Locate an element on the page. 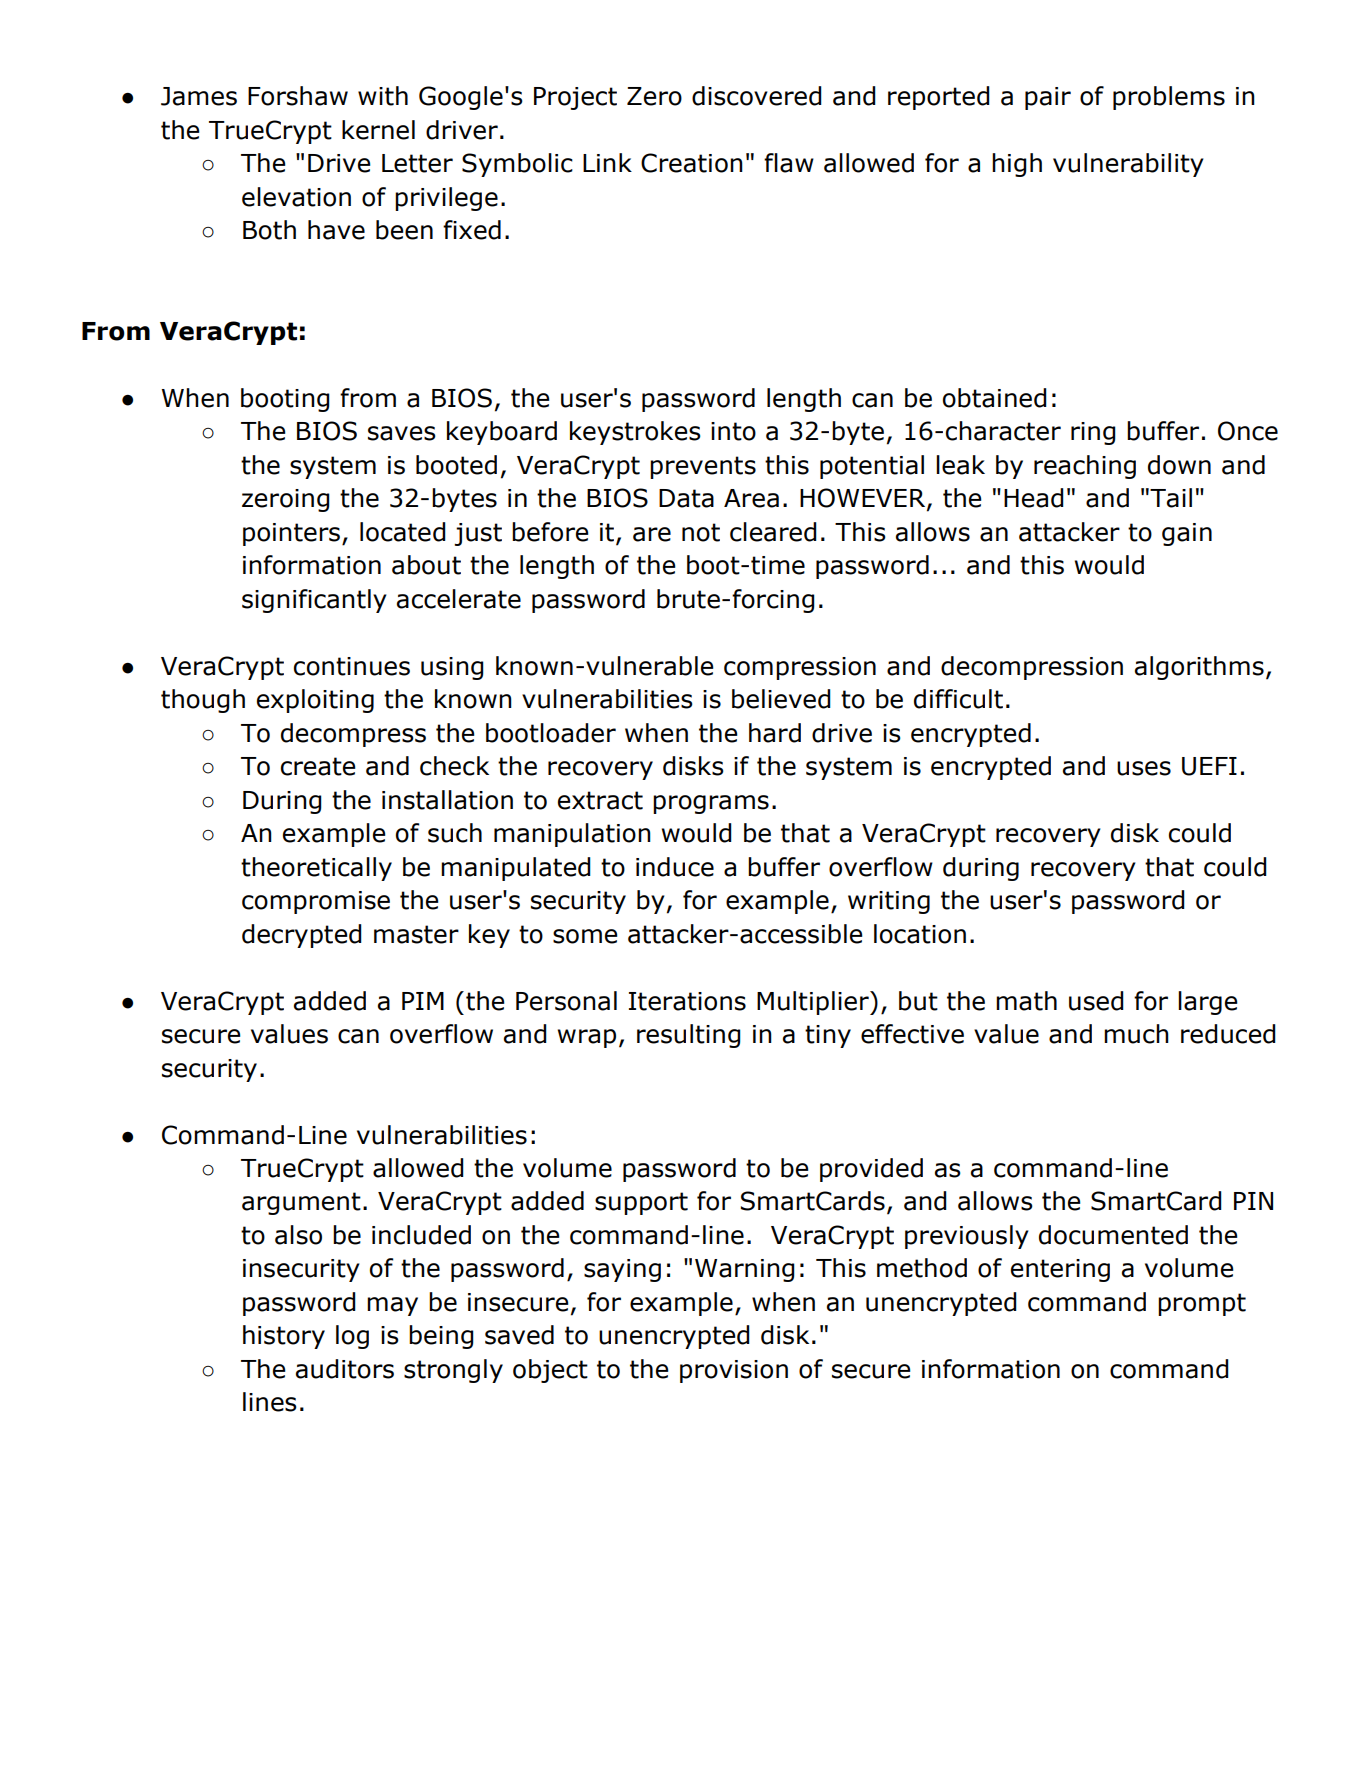 This image has height=1768, width=1366. vulnerability is located at coordinates (1128, 165).
